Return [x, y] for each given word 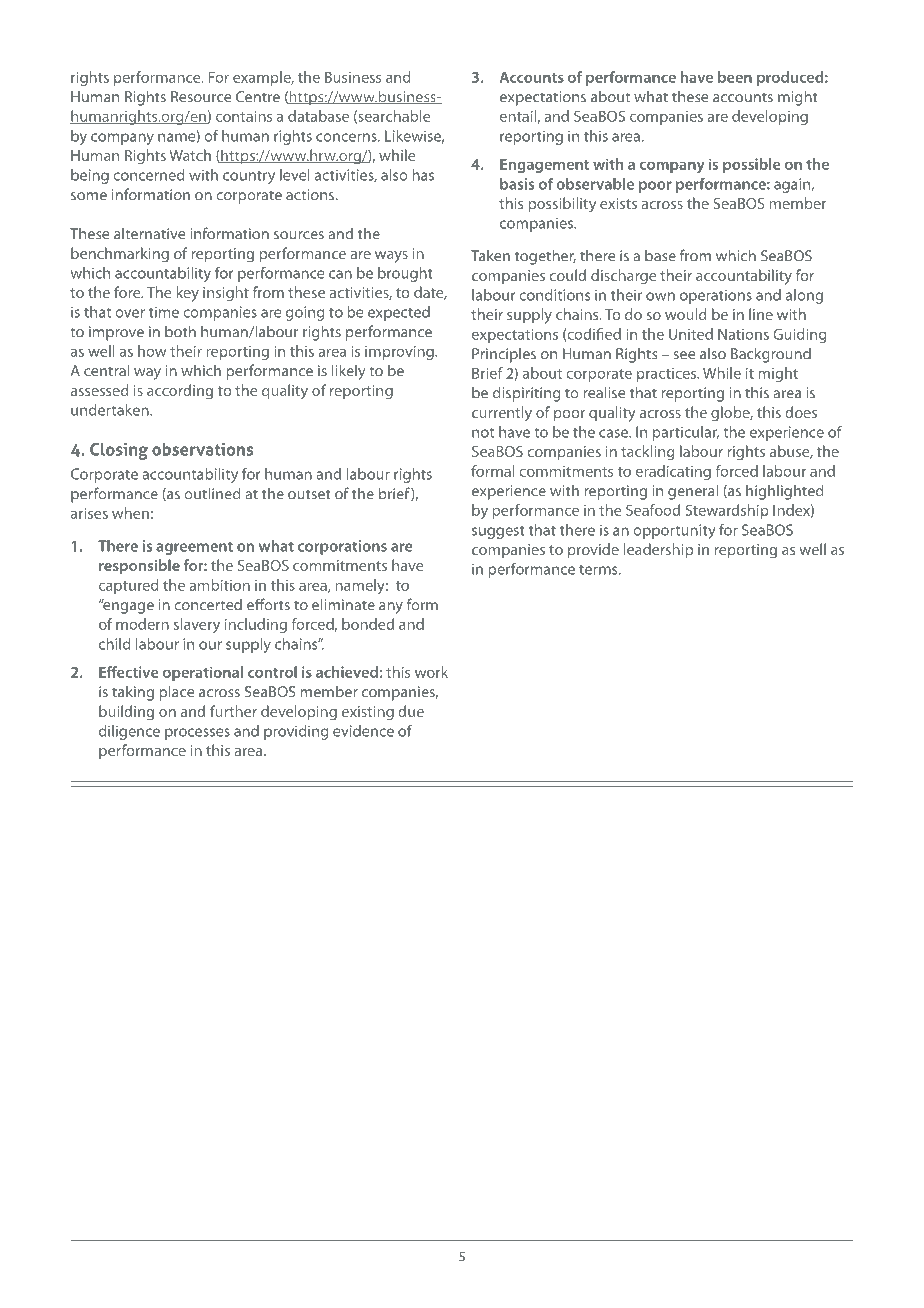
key [187, 294]
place [177, 693]
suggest [498, 532]
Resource [201, 97]
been [735, 77]
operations [716, 296]
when [130, 513]
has [423, 175]
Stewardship [727, 511]
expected [399, 313]
